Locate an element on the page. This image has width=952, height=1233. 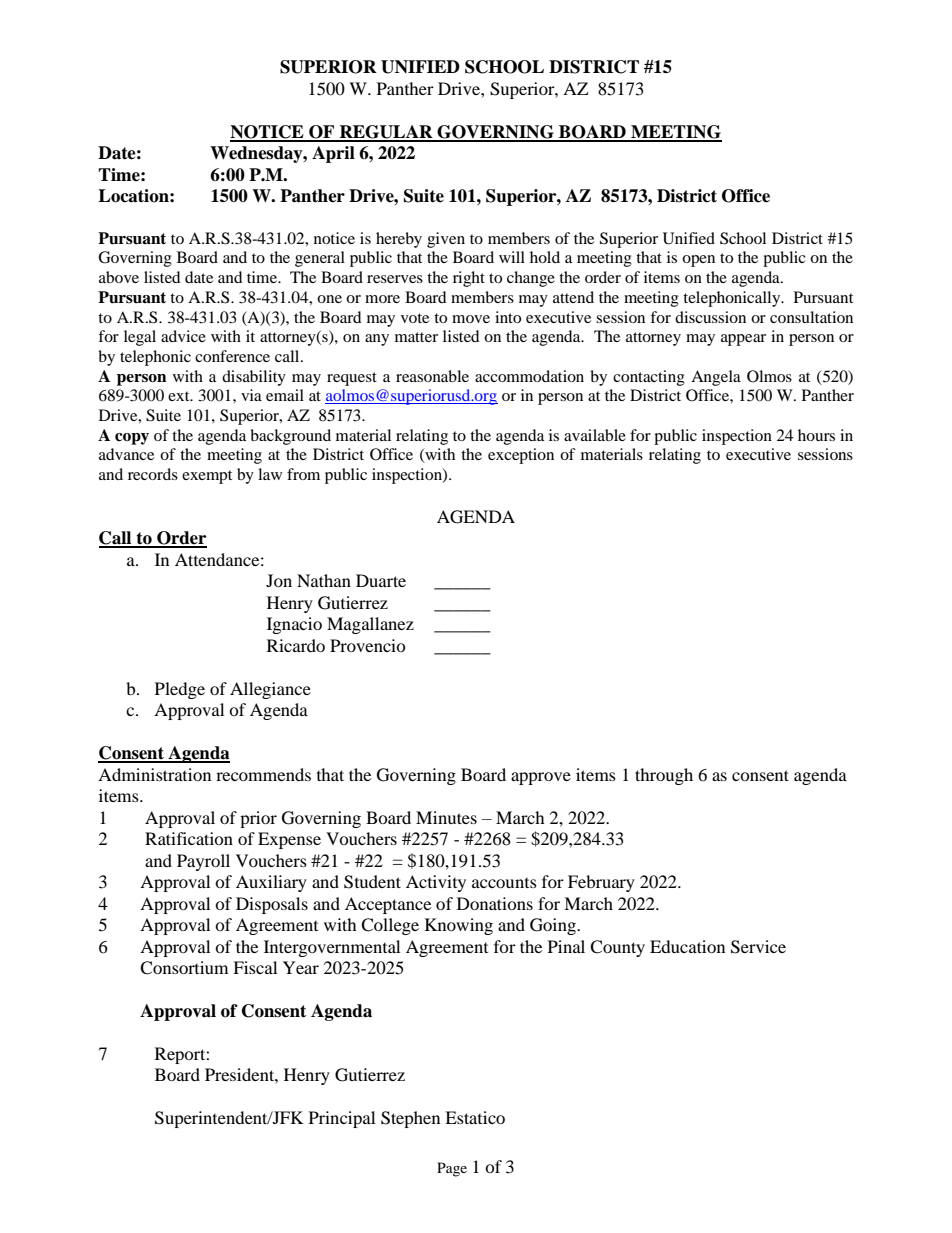
April is located at coordinates (333, 154).
